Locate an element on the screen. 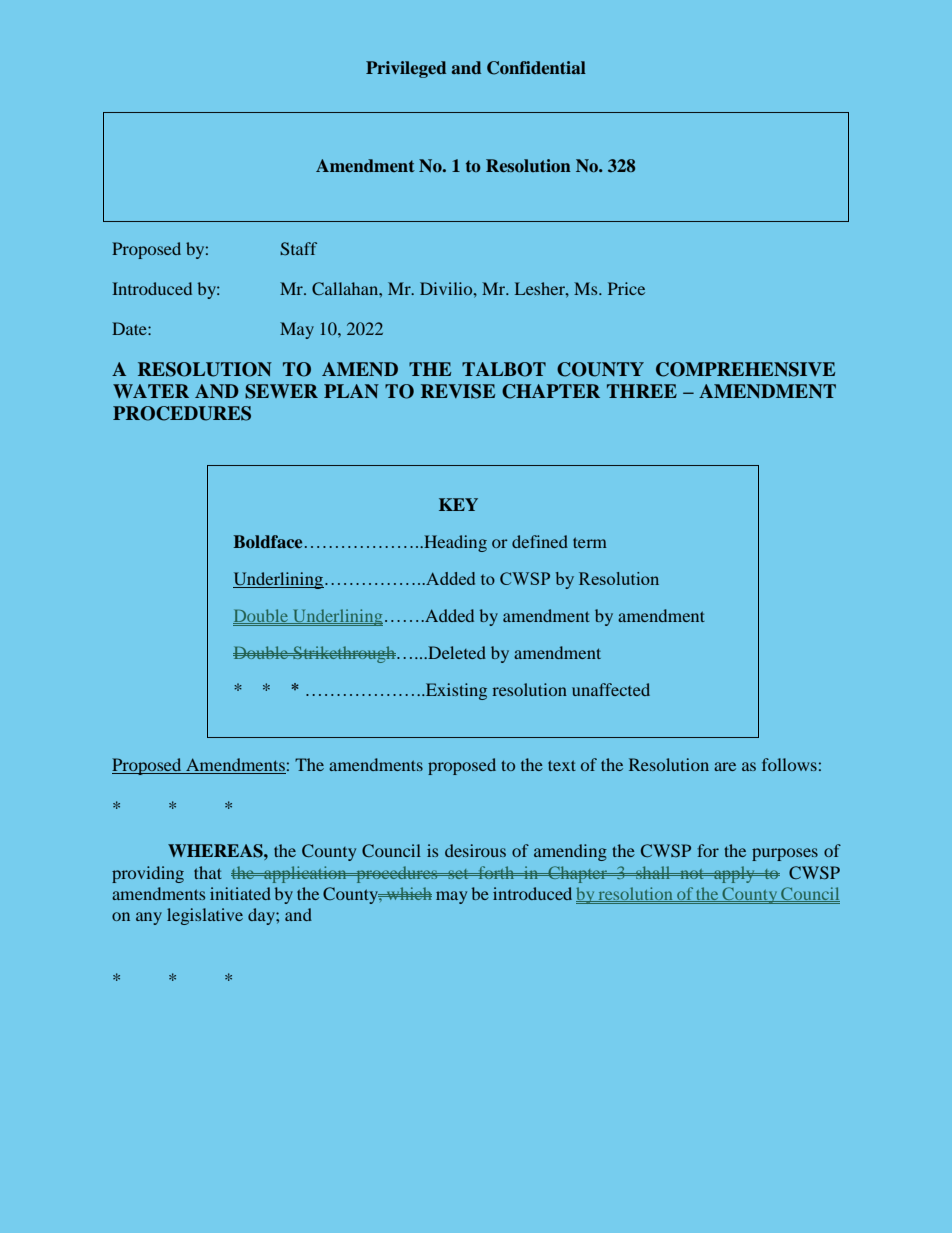 Image resolution: width=952 pixels, height=1233 pixels. SEWER is located at coordinates (281, 391).
